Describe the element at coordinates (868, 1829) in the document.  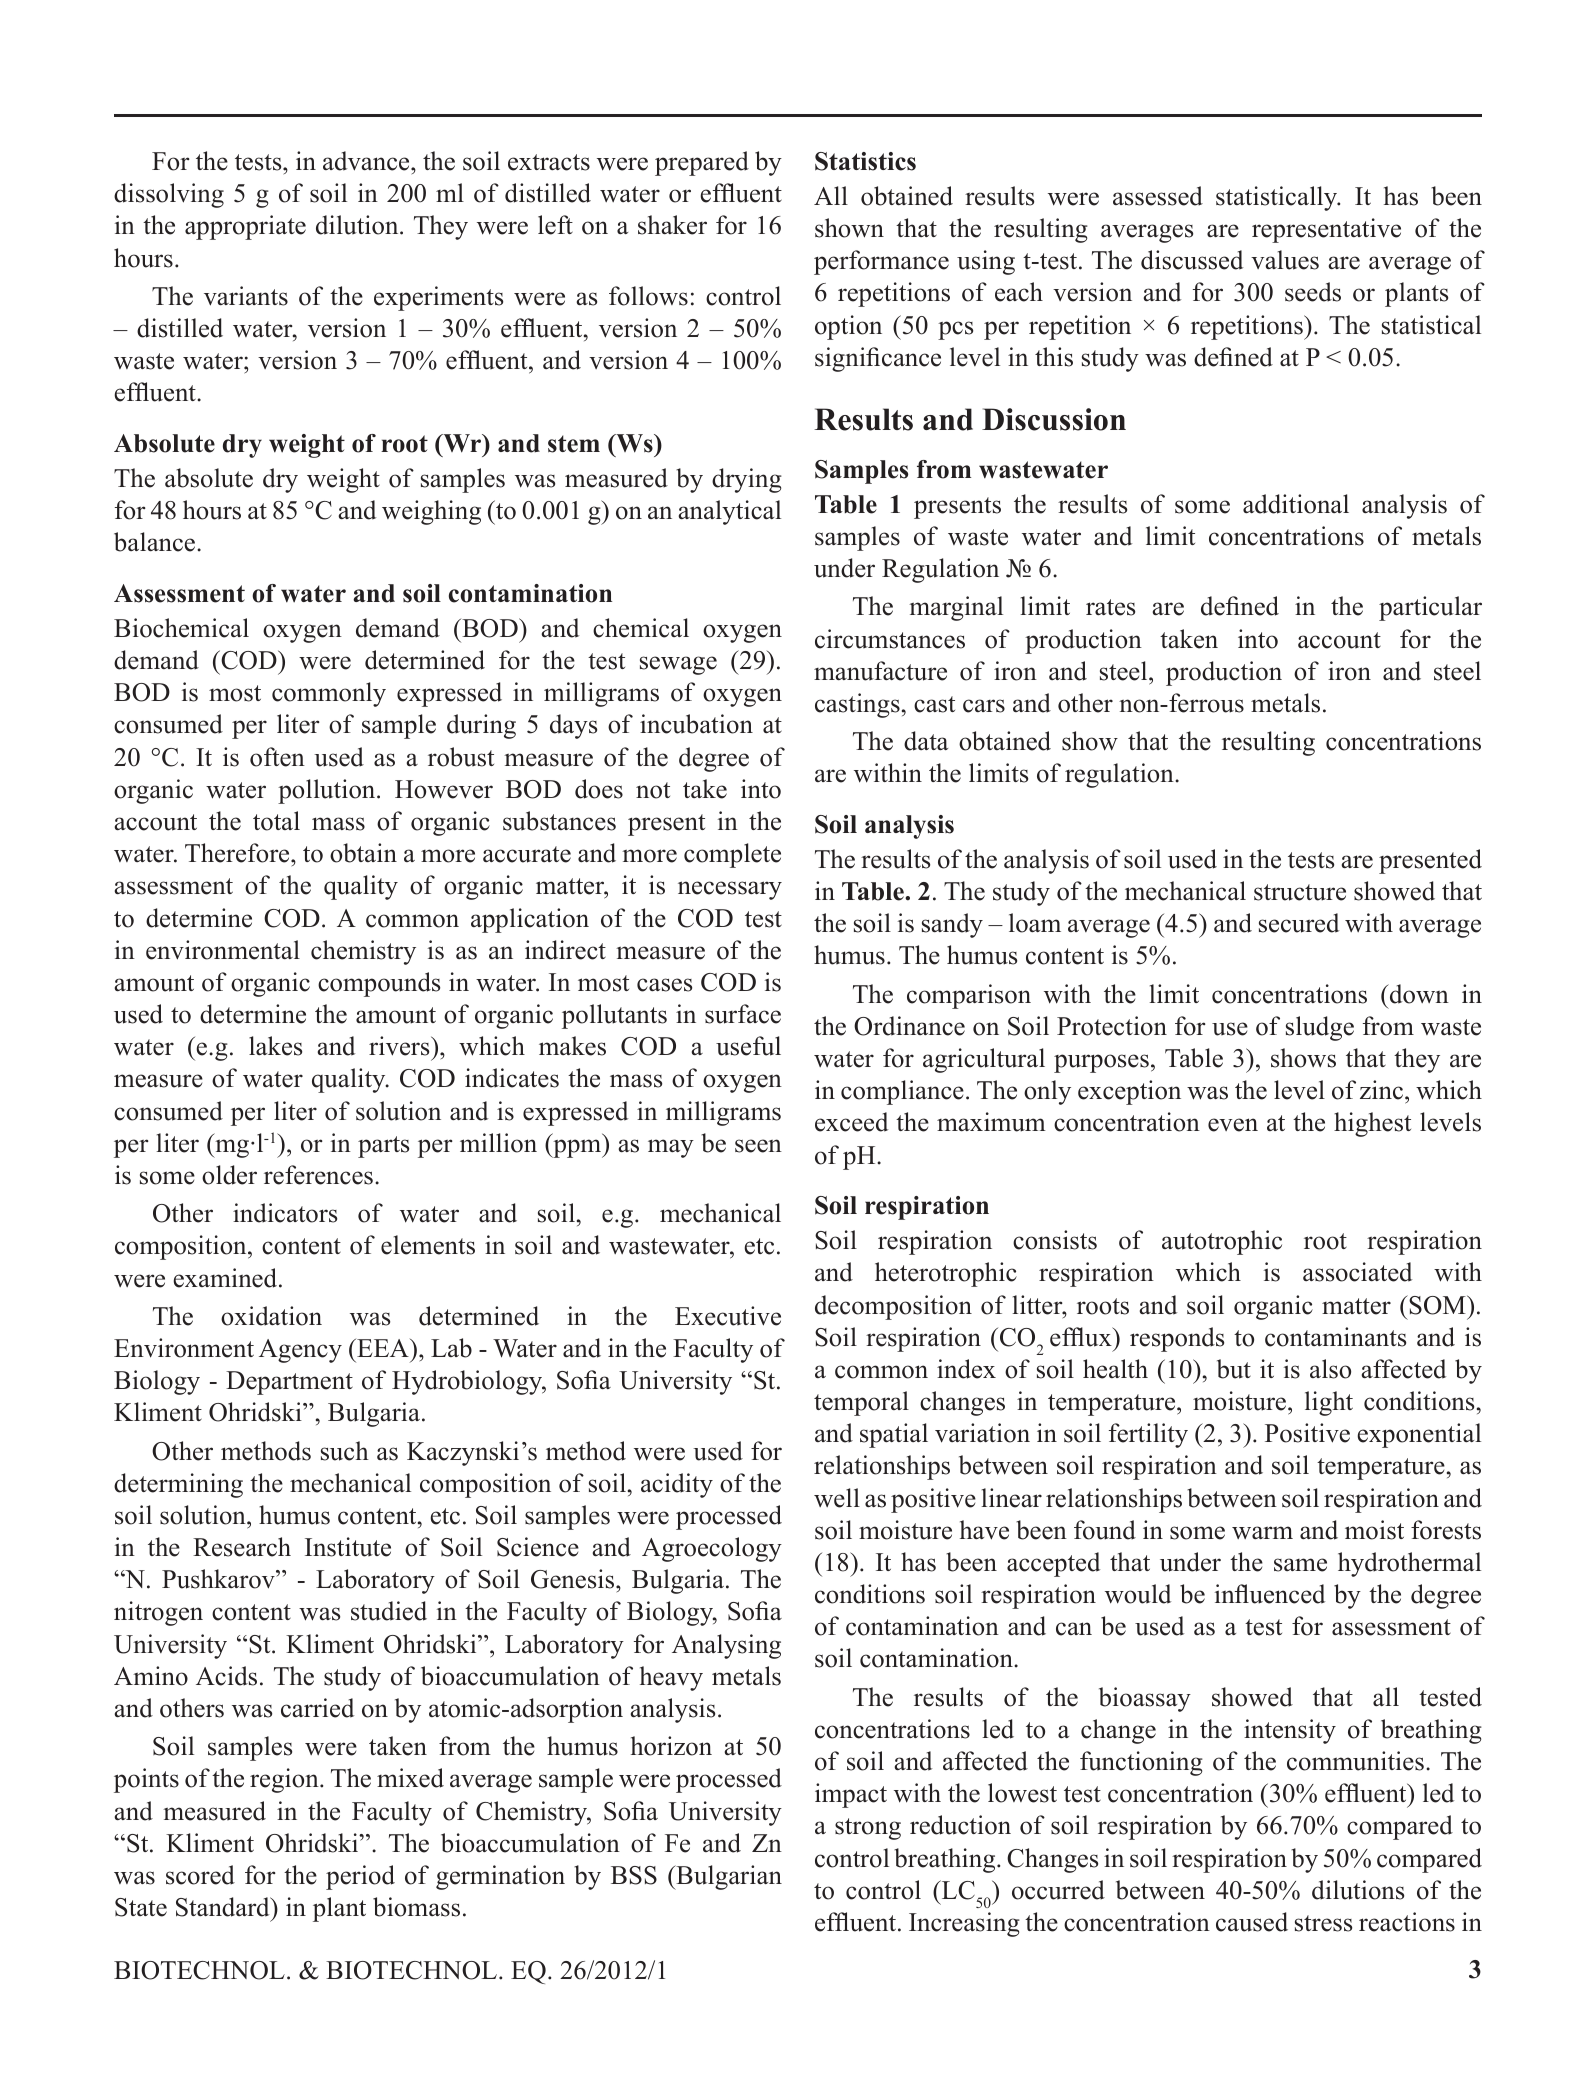
I see `strong` at that location.
